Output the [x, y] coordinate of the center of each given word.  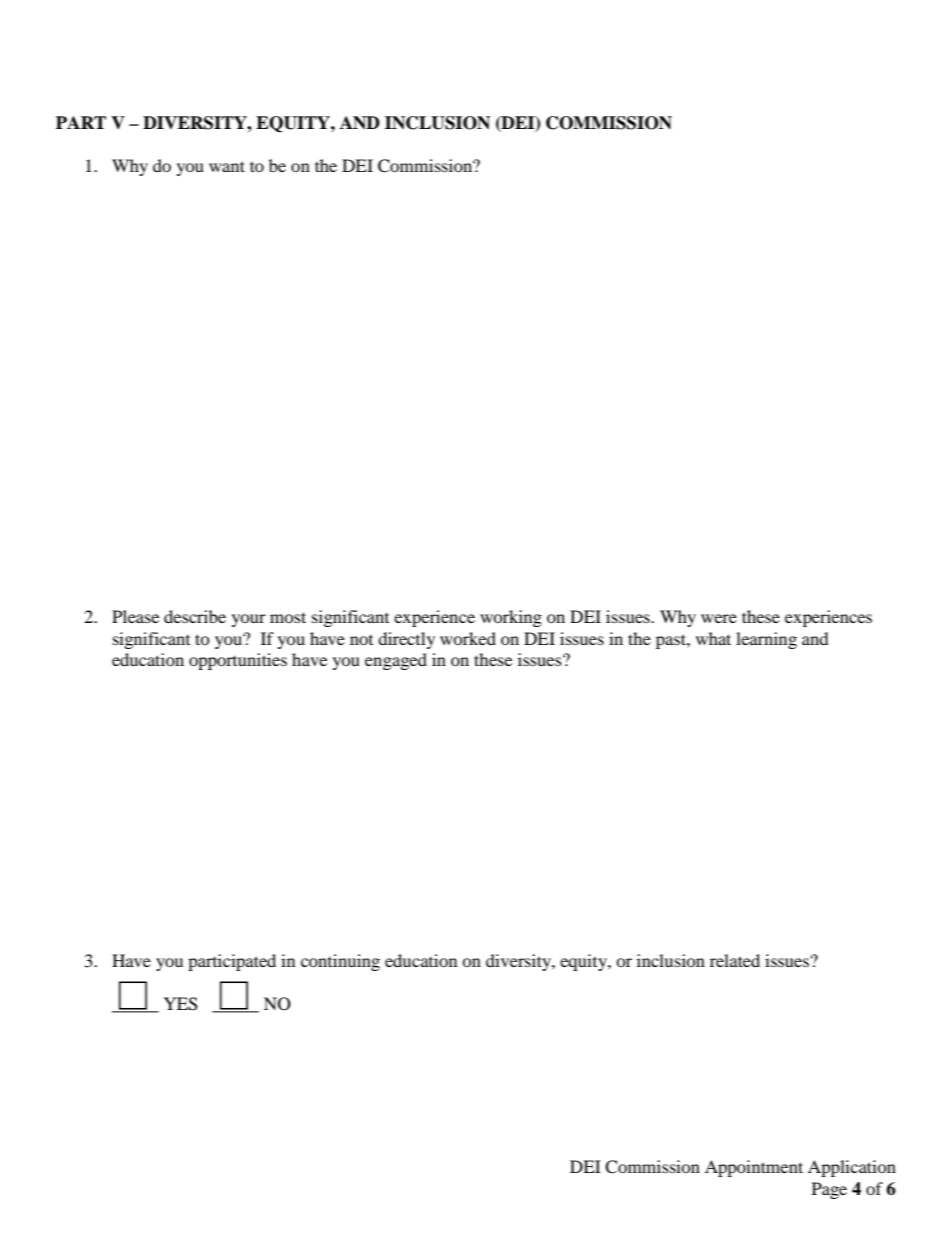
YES [181, 1004]
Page [829, 1190]
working [511, 618]
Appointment [754, 1168]
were [719, 618]
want [227, 166]
